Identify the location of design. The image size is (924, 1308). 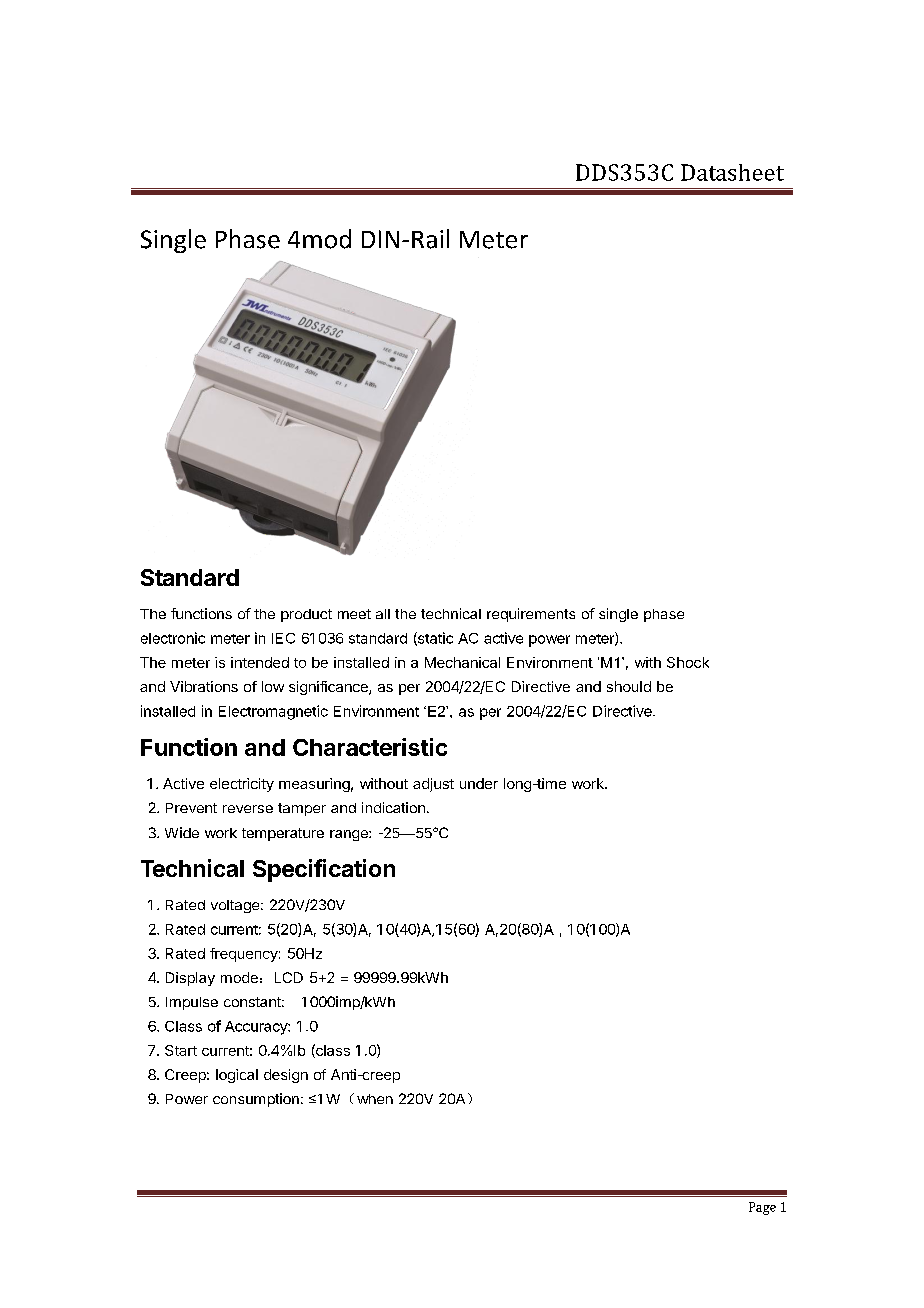
(286, 1076).
